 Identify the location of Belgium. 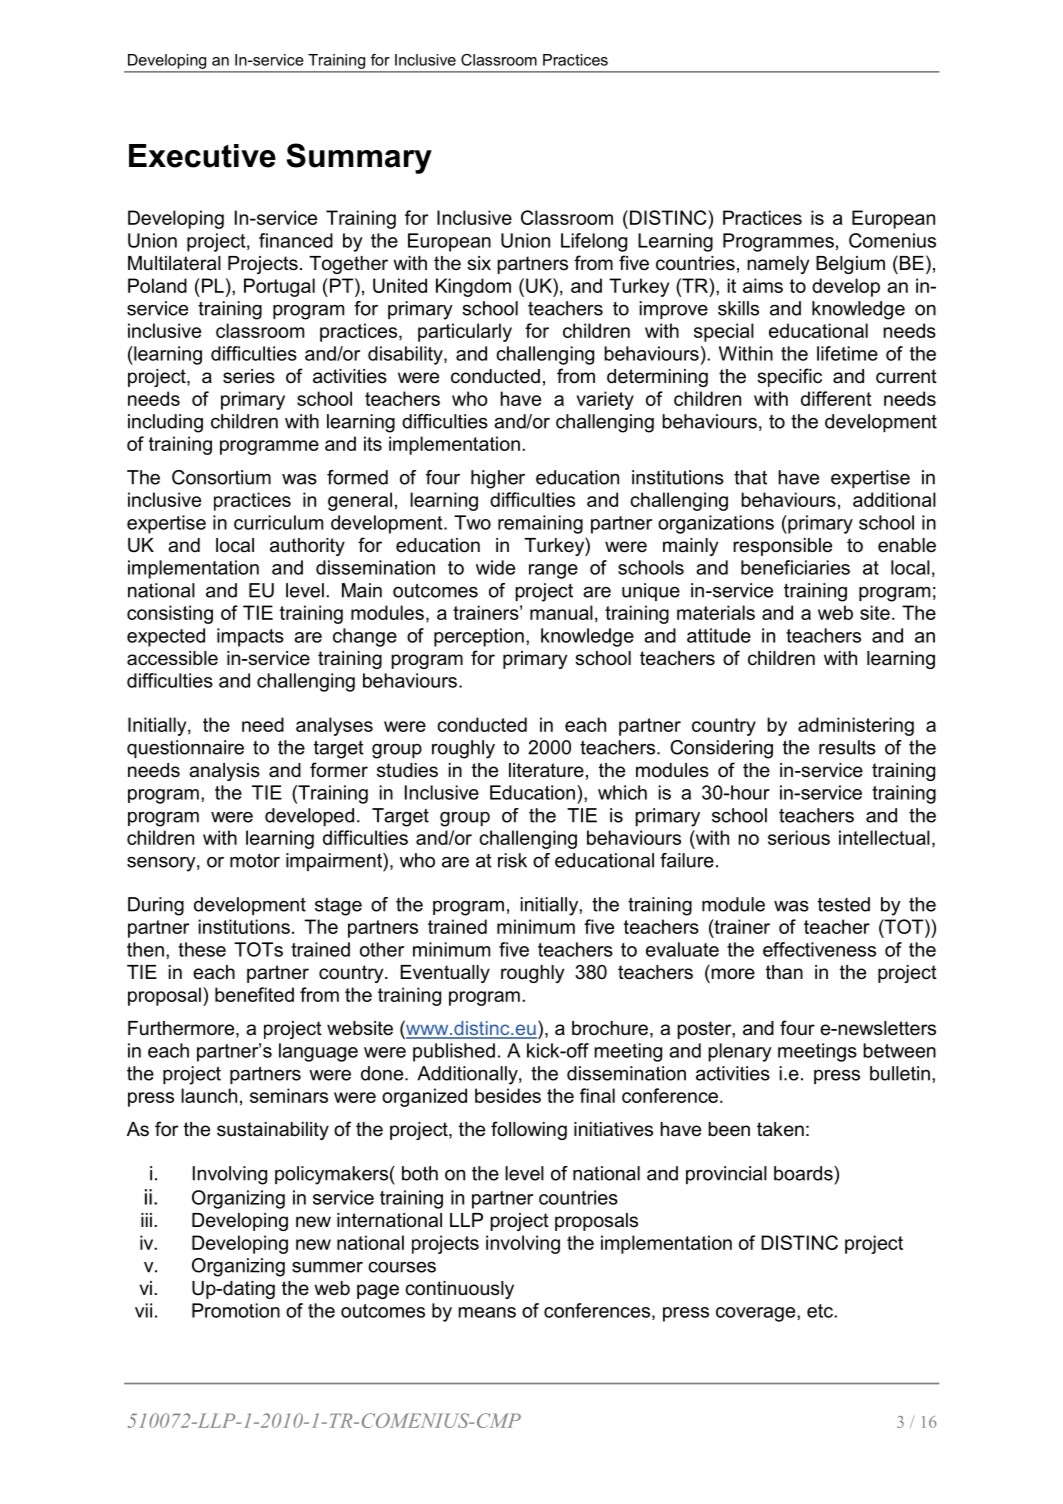
(850, 265).
